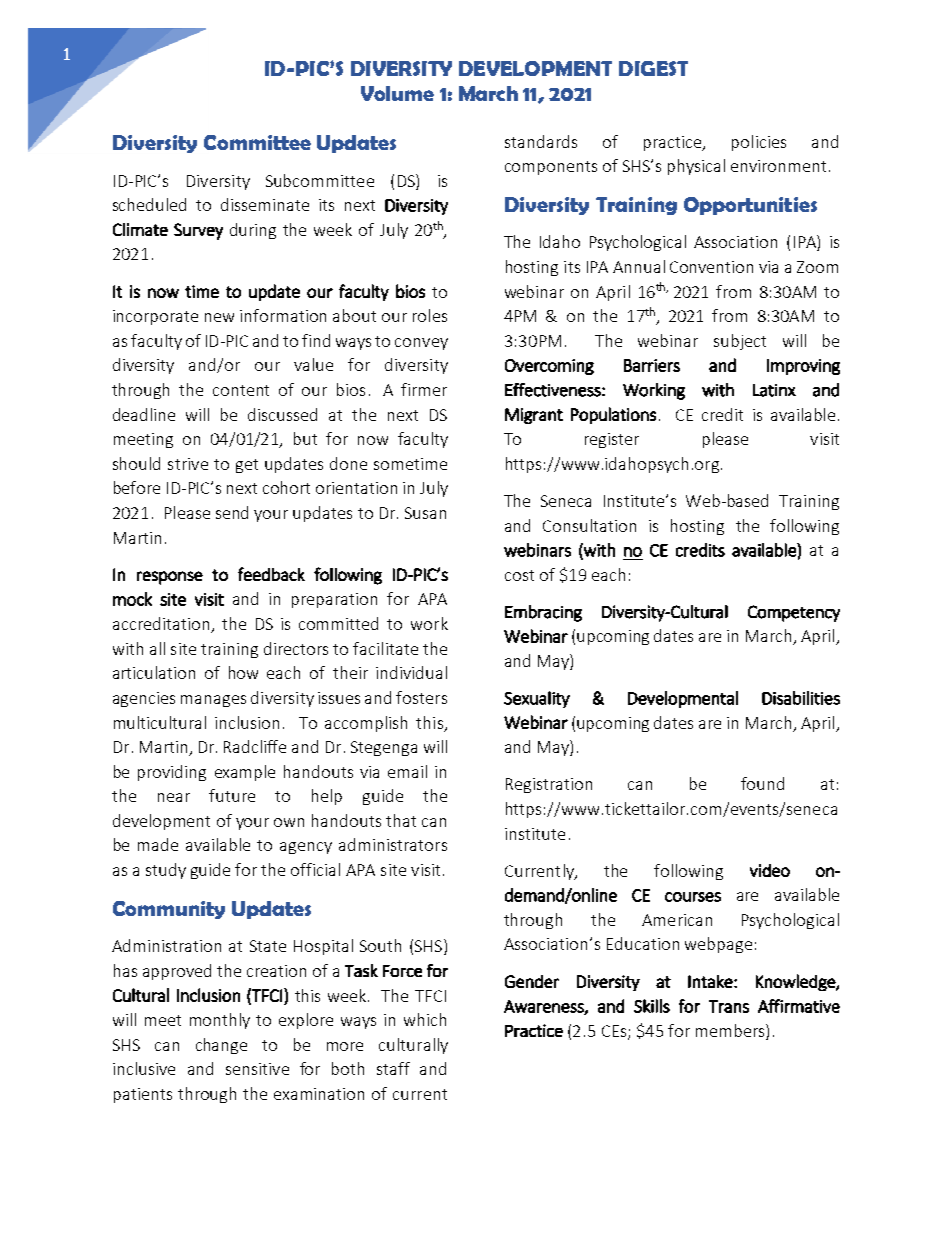  I want to click on policies, so click(759, 143).
